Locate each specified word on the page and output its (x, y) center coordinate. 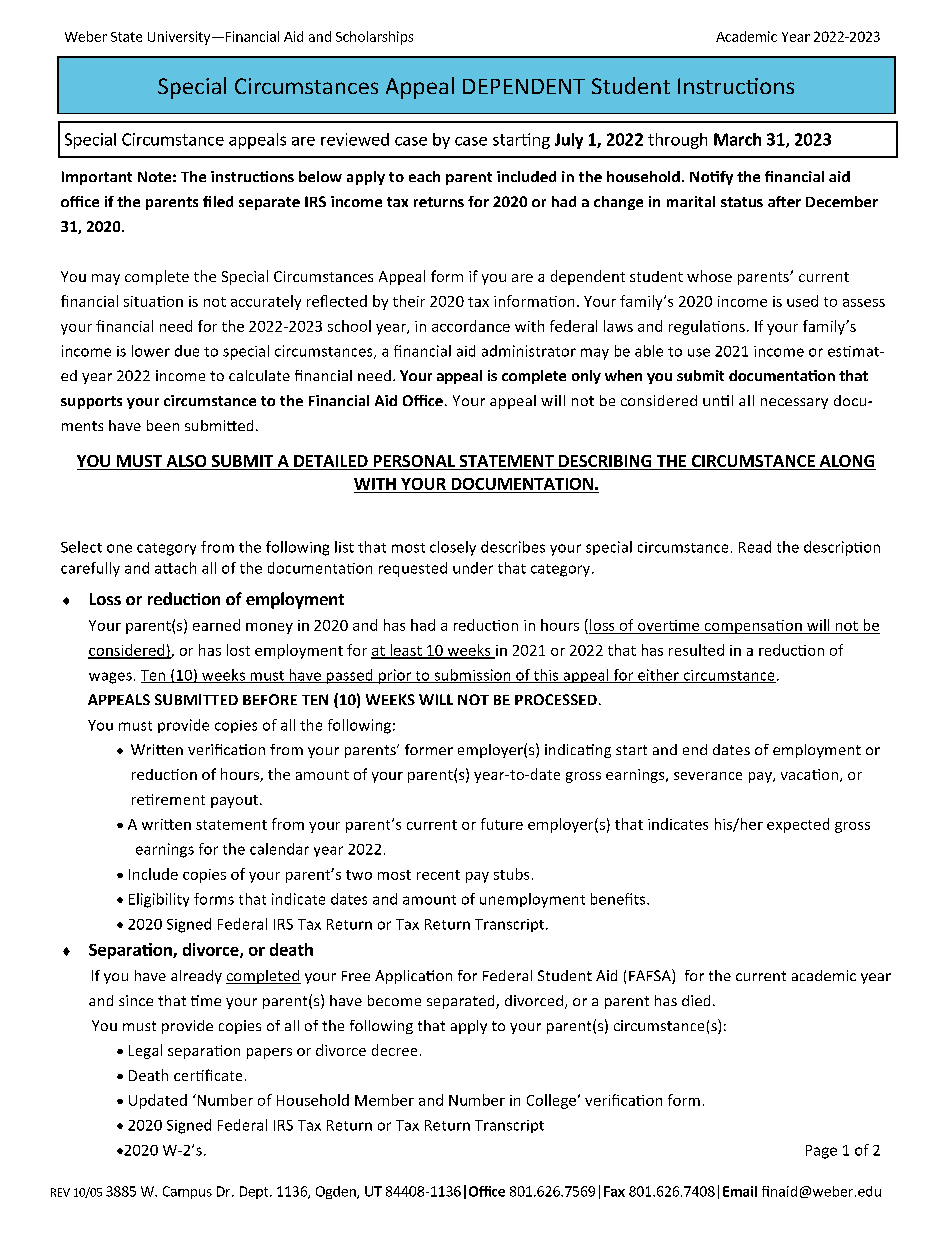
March (737, 139)
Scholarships (374, 38)
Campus (187, 1192)
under (473, 568)
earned (216, 625)
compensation (753, 627)
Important (97, 178)
